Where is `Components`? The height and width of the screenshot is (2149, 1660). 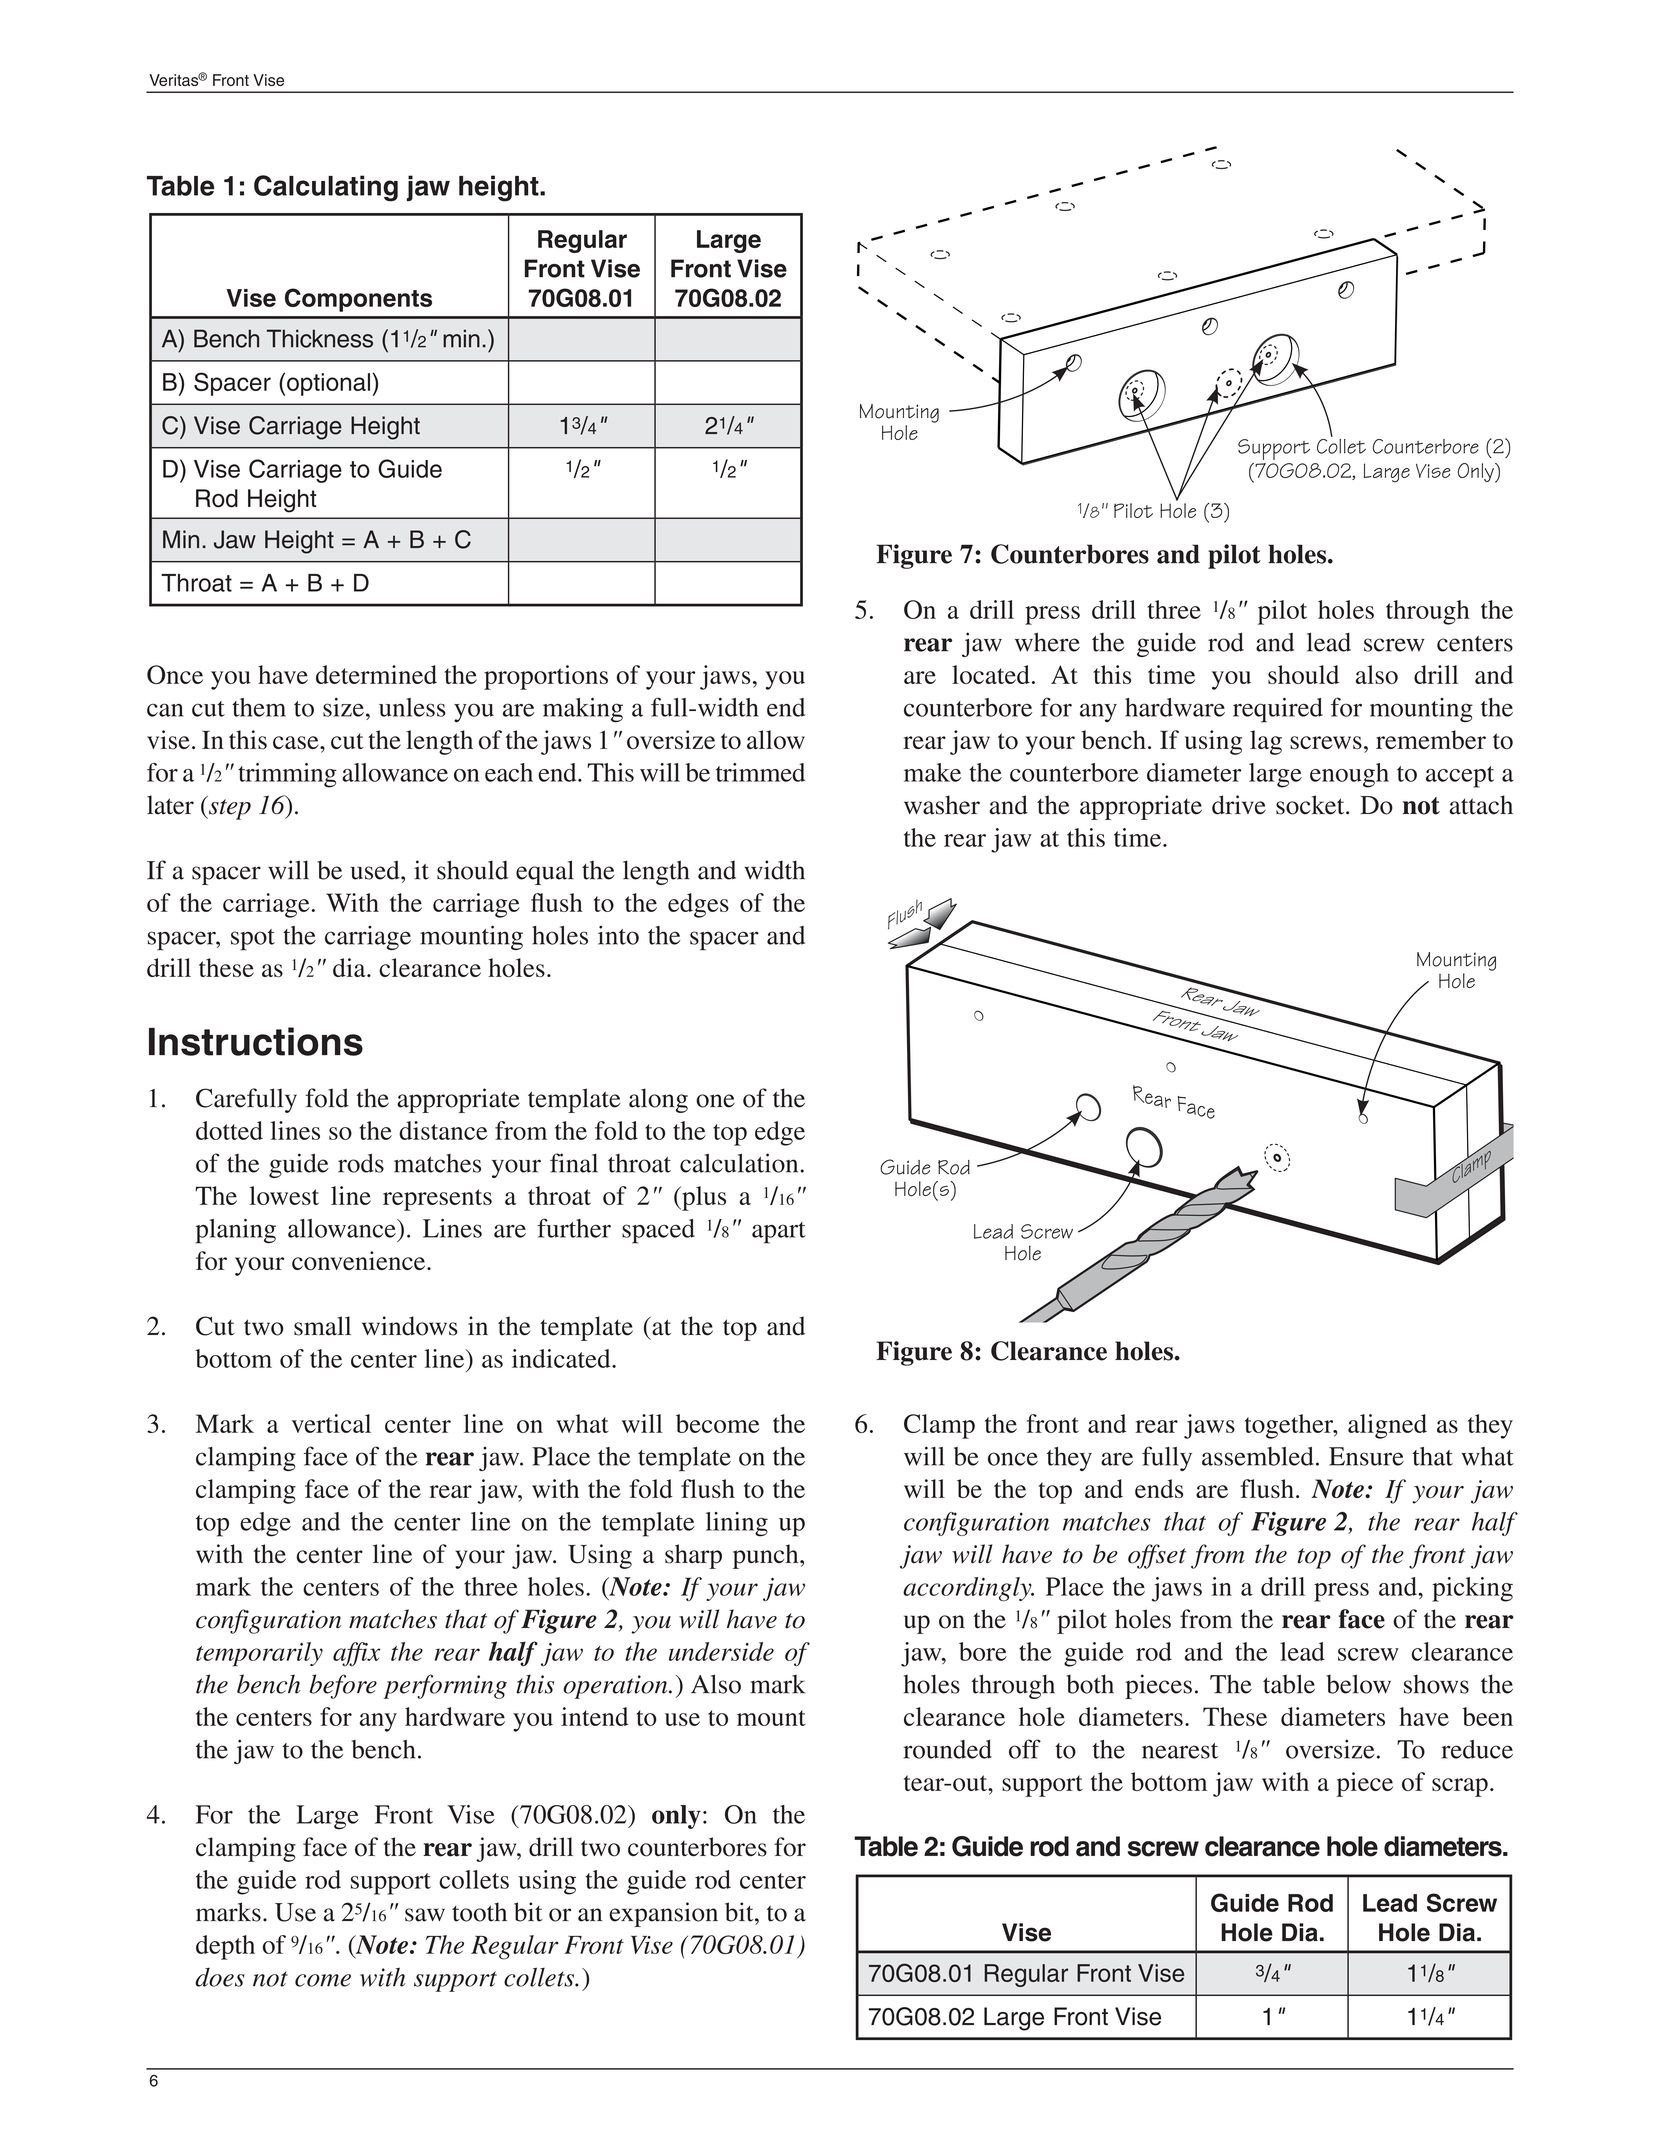
Components is located at coordinates (358, 300).
